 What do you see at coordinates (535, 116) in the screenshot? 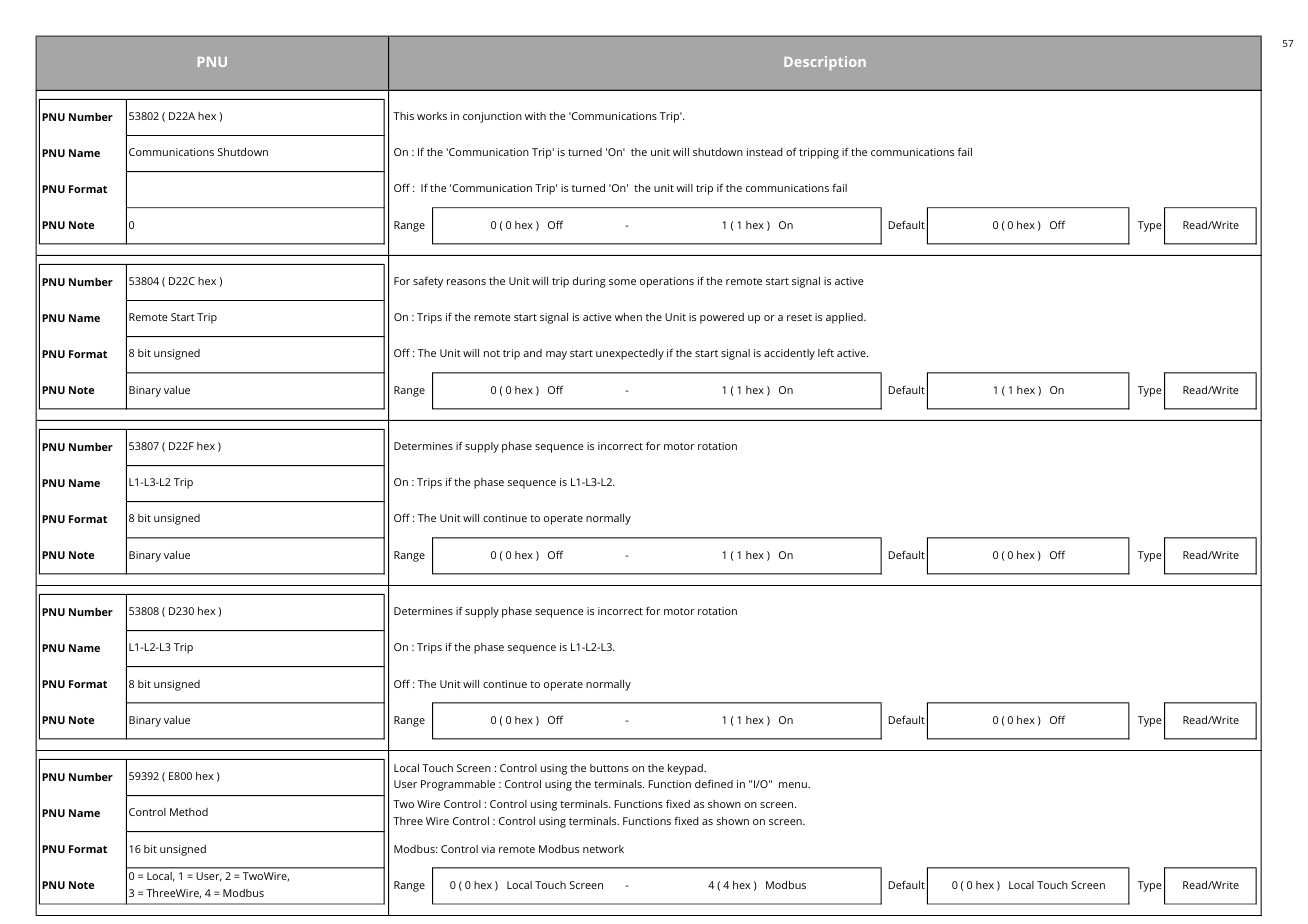
I see `with` at bounding box center [535, 116].
